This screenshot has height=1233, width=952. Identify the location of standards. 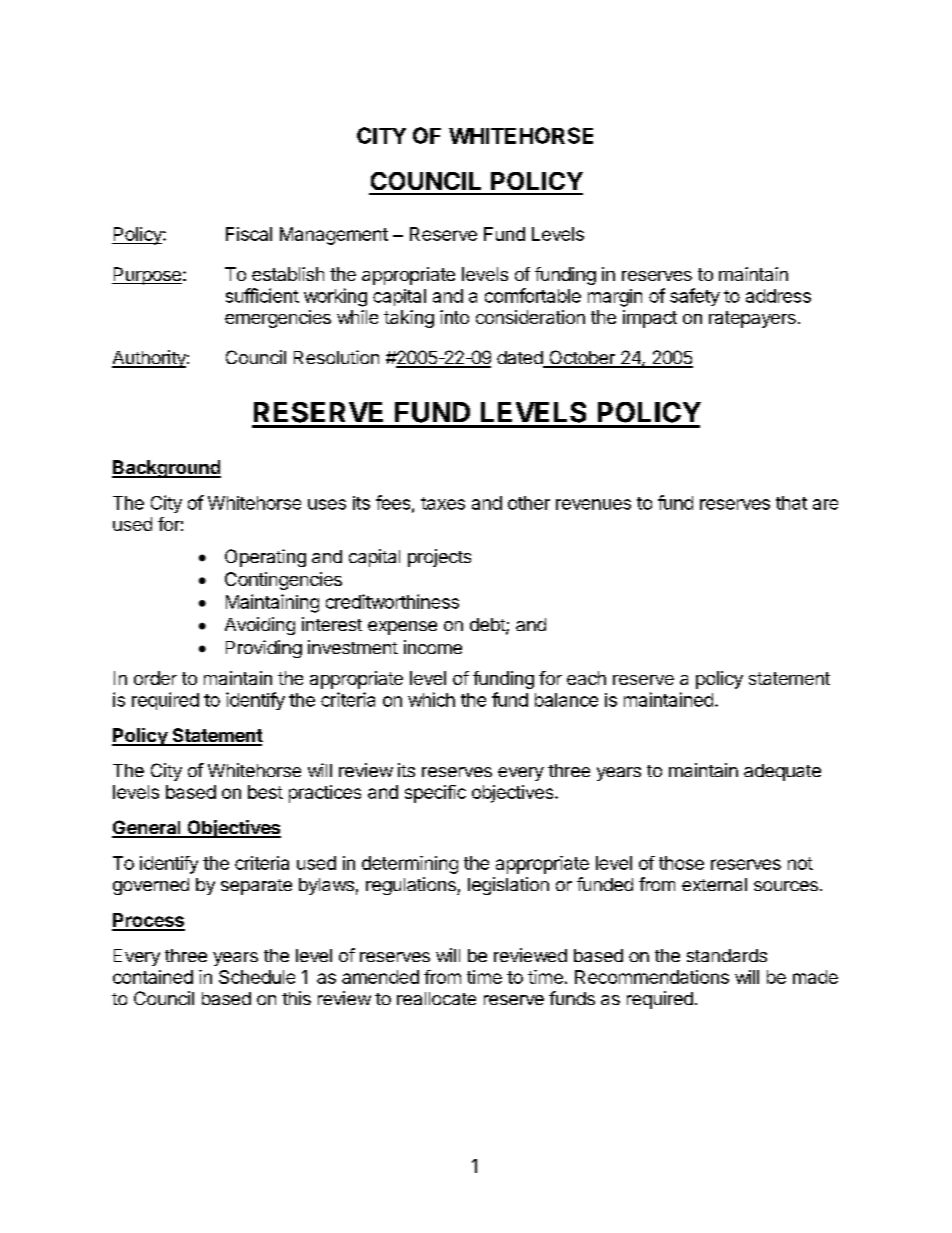
(727, 955).
